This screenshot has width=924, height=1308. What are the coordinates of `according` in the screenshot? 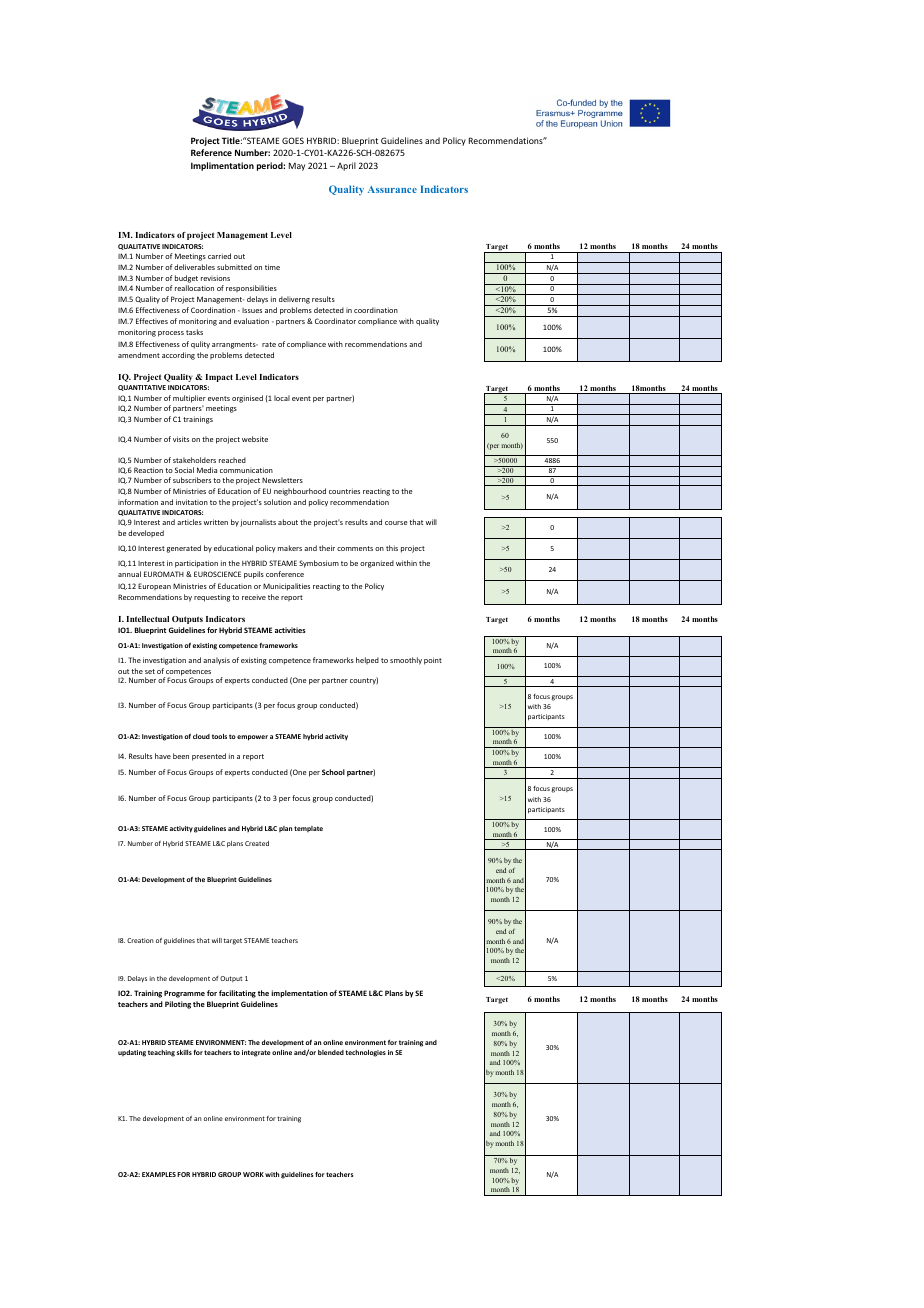 It's located at (178, 356).
